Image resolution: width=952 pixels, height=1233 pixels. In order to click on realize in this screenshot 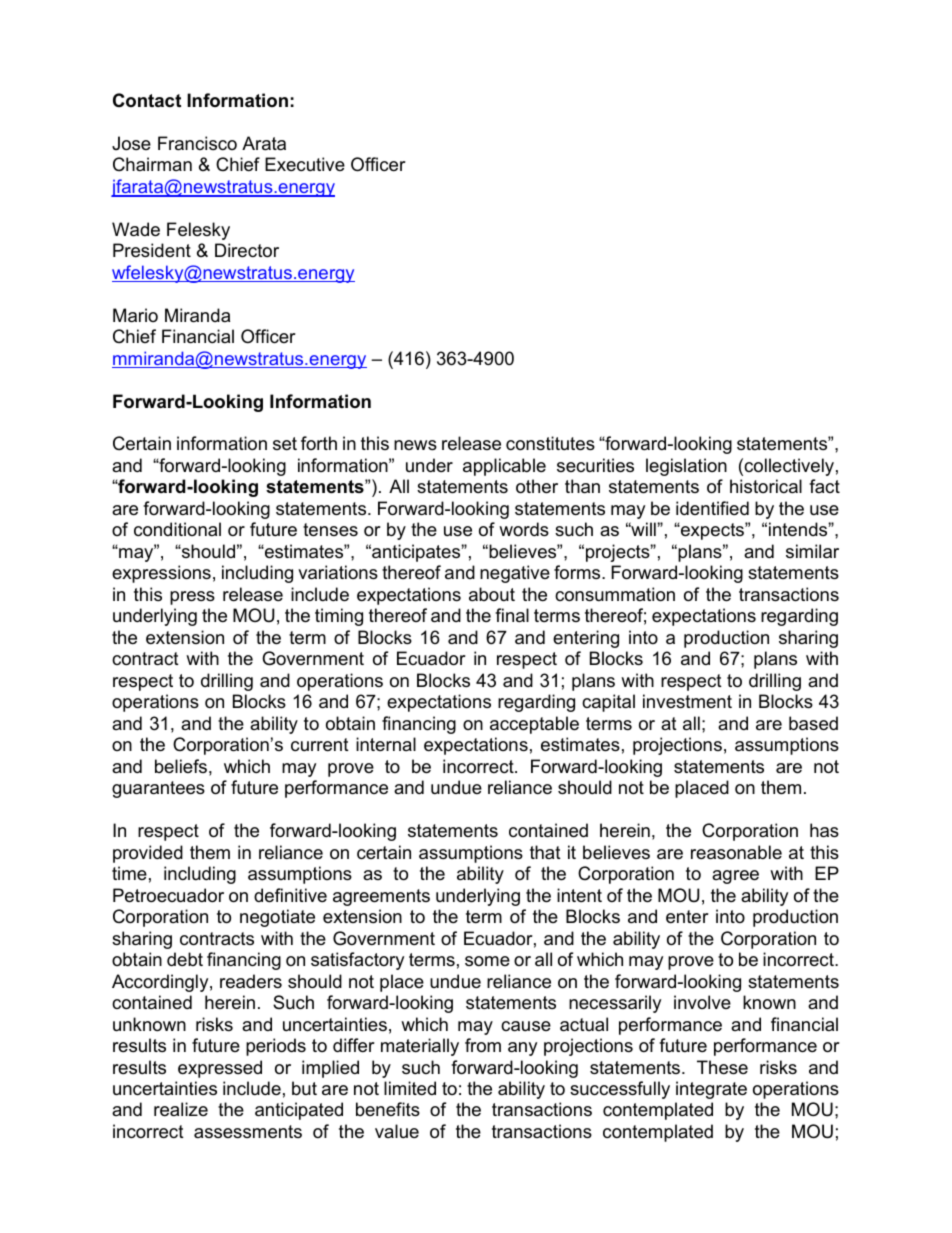, I will do `click(181, 1109)`.
